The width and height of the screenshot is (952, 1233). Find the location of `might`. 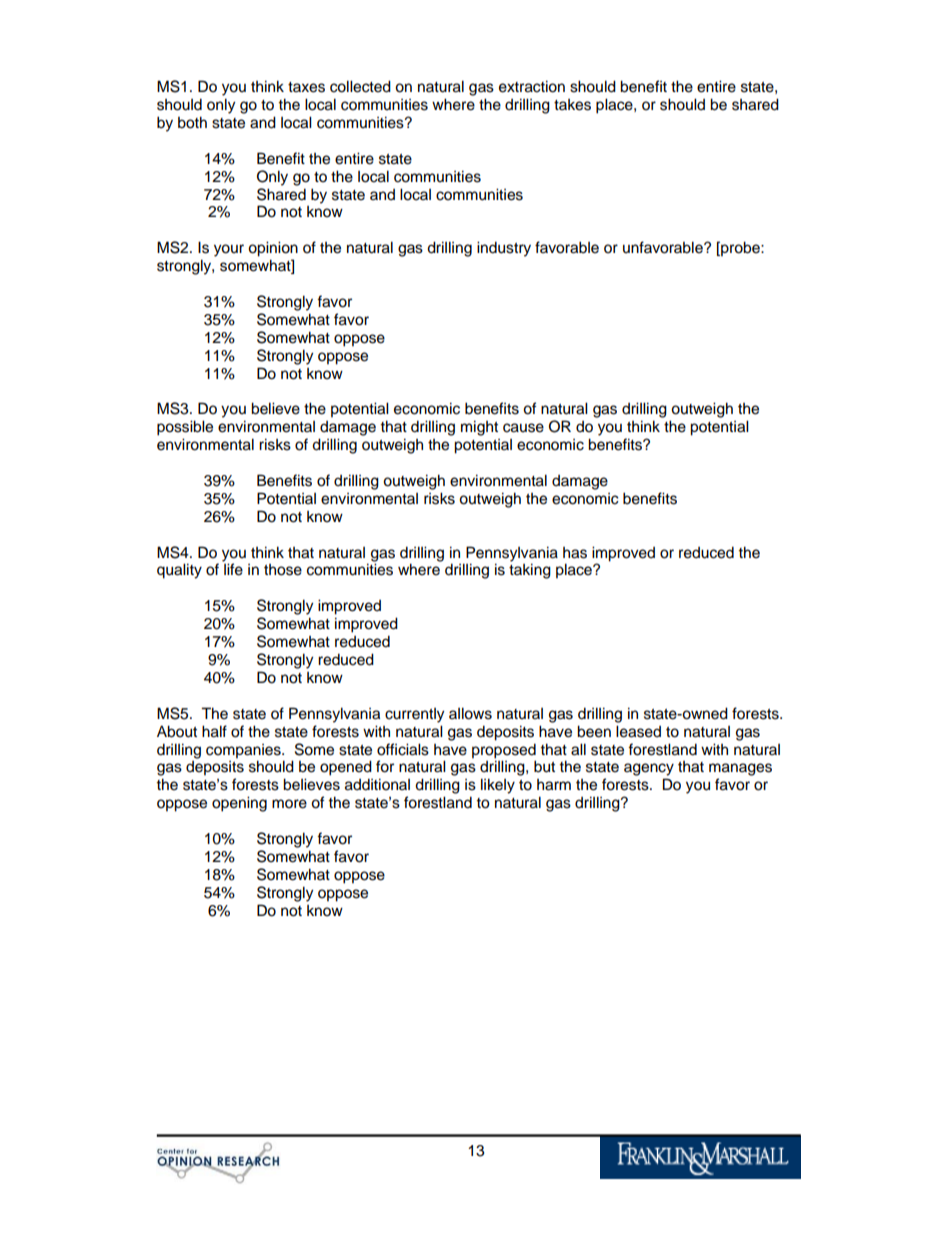

might is located at coordinates (479, 428).
